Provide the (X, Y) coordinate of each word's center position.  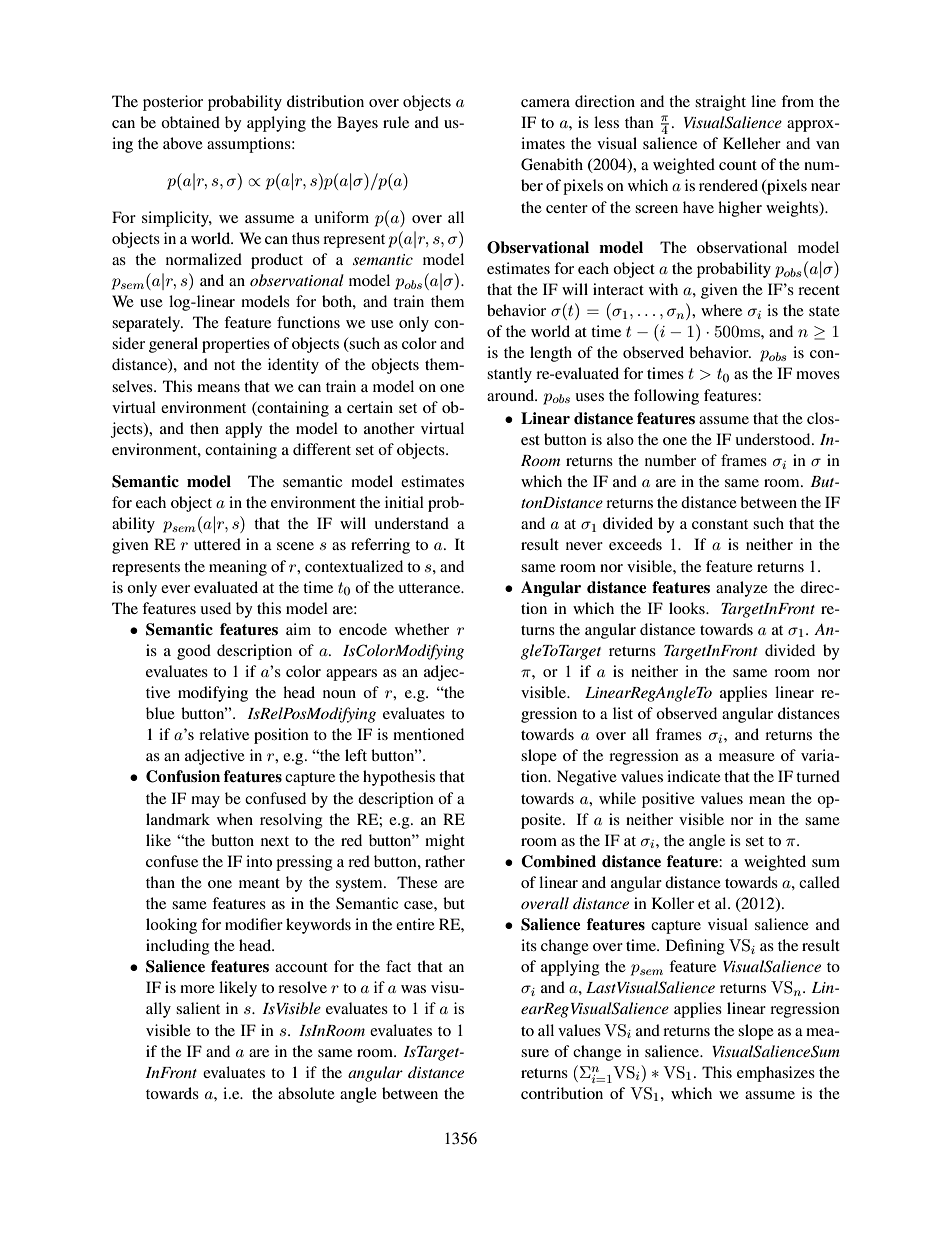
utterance (431, 588)
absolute (306, 1093)
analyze (742, 589)
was (413, 989)
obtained (190, 122)
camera (545, 103)
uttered (217, 544)
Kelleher (752, 143)
